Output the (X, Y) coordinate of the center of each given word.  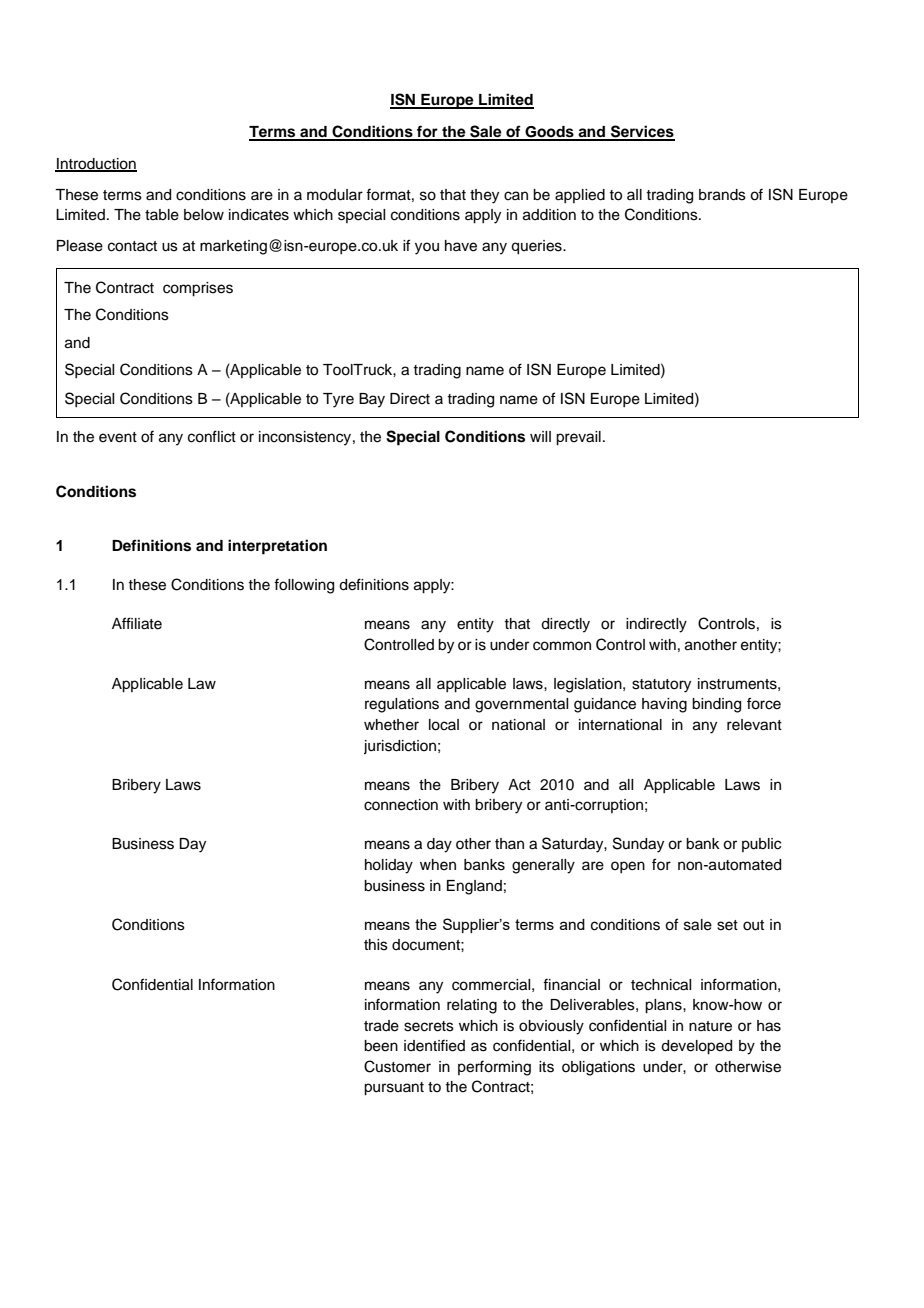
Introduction (96, 164)
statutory (661, 686)
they (484, 196)
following (304, 586)
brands (722, 195)
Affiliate (137, 623)
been (381, 1046)
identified (434, 1045)
